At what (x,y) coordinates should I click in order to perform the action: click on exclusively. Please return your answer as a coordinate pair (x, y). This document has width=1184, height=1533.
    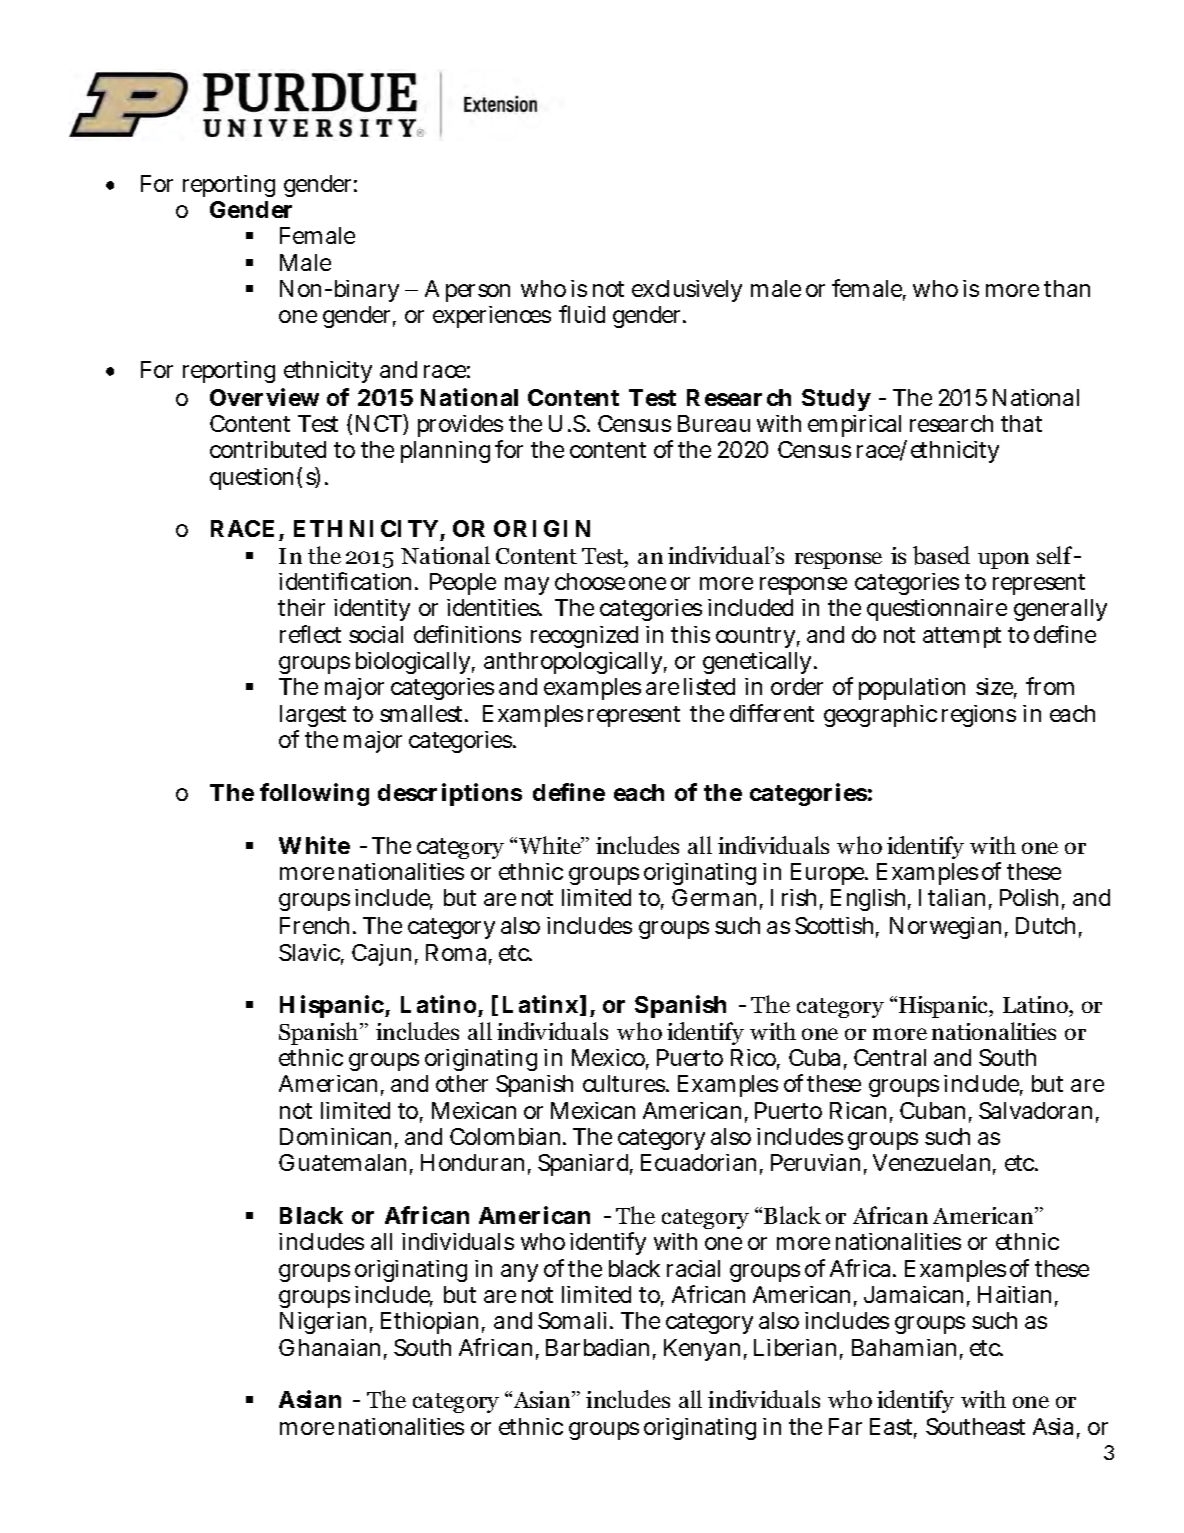
    Looking at the image, I should click on (687, 291).
